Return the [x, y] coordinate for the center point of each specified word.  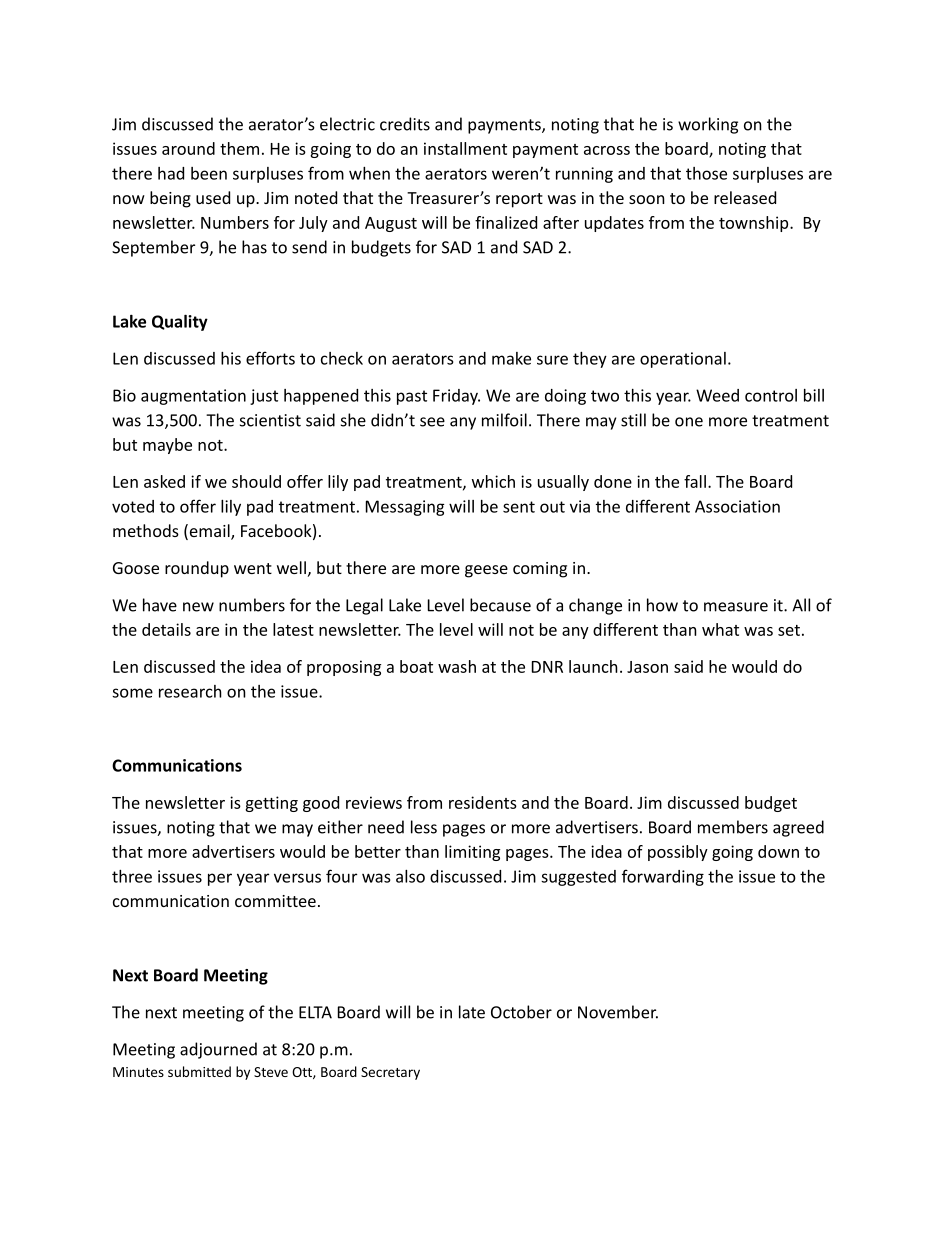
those [706, 173]
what [720, 629]
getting [271, 804]
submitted [199, 1071]
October [521, 1012]
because [500, 605]
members [733, 827]
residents [483, 802]
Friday [456, 397]
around [188, 148]
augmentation [193, 397]
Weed [717, 395]
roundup [197, 569]
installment [465, 148]
